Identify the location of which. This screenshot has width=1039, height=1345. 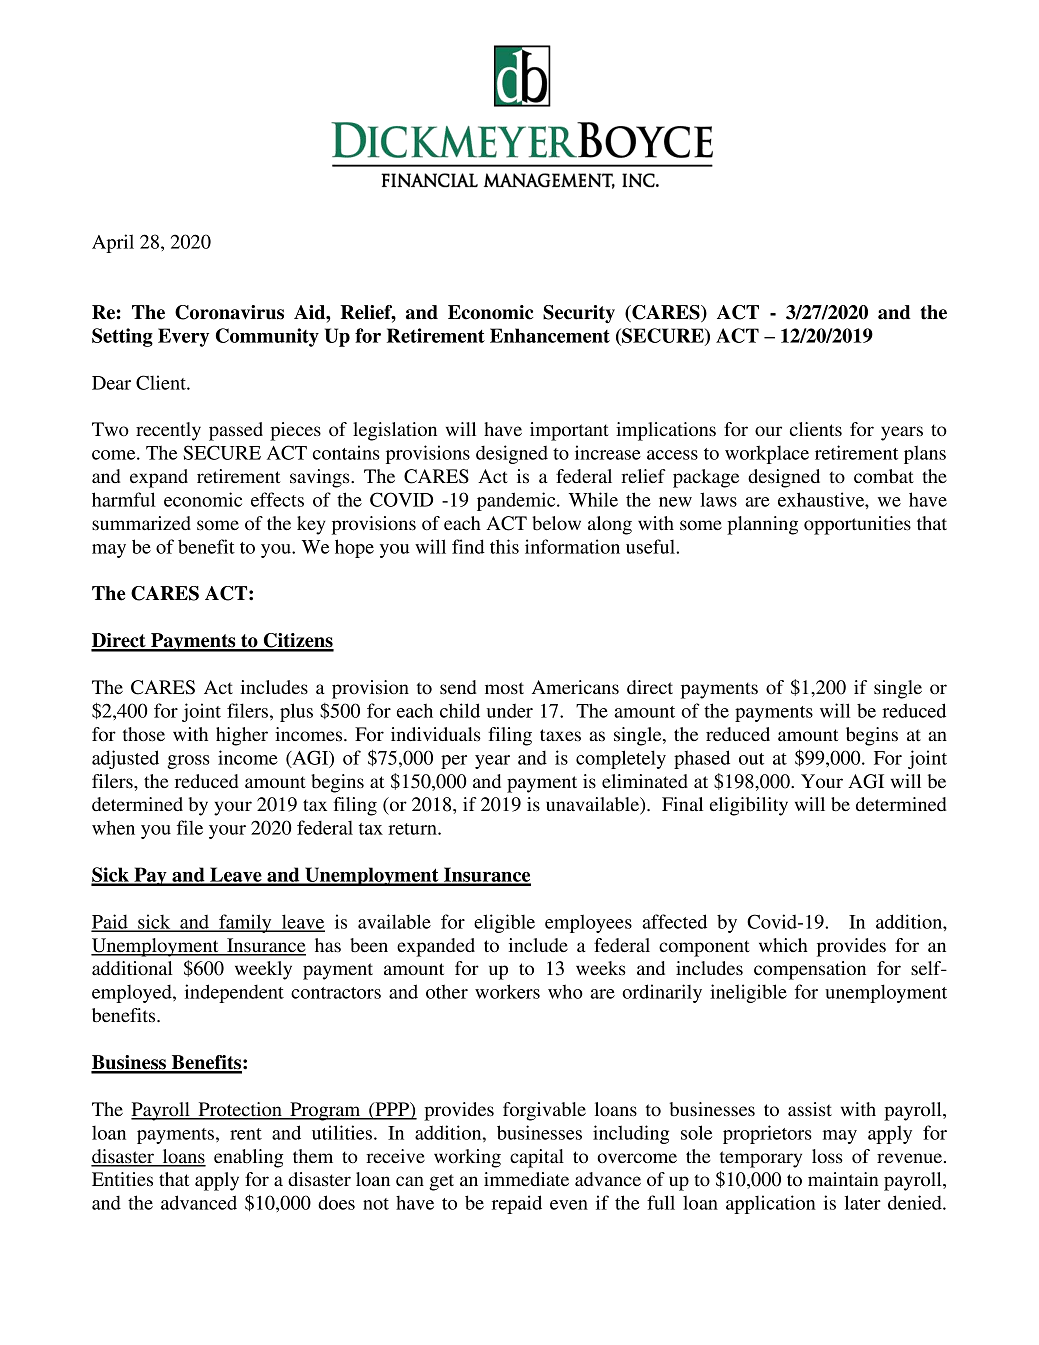
(783, 945).
